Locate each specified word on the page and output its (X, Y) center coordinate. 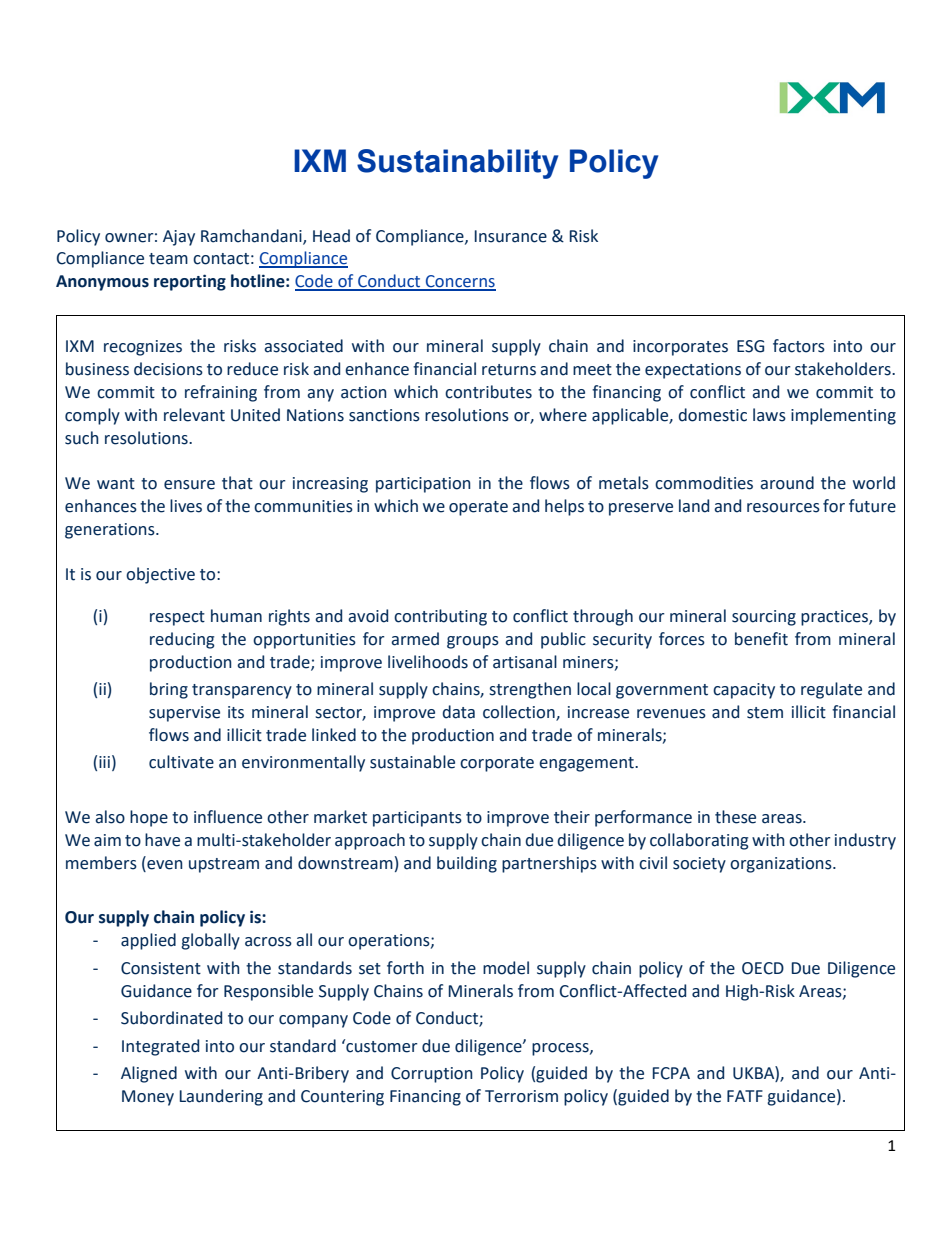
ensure (189, 485)
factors (799, 346)
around (787, 483)
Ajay (179, 238)
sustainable (412, 762)
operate (478, 508)
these (735, 817)
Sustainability (457, 164)
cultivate (181, 762)
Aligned (149, 1074)
